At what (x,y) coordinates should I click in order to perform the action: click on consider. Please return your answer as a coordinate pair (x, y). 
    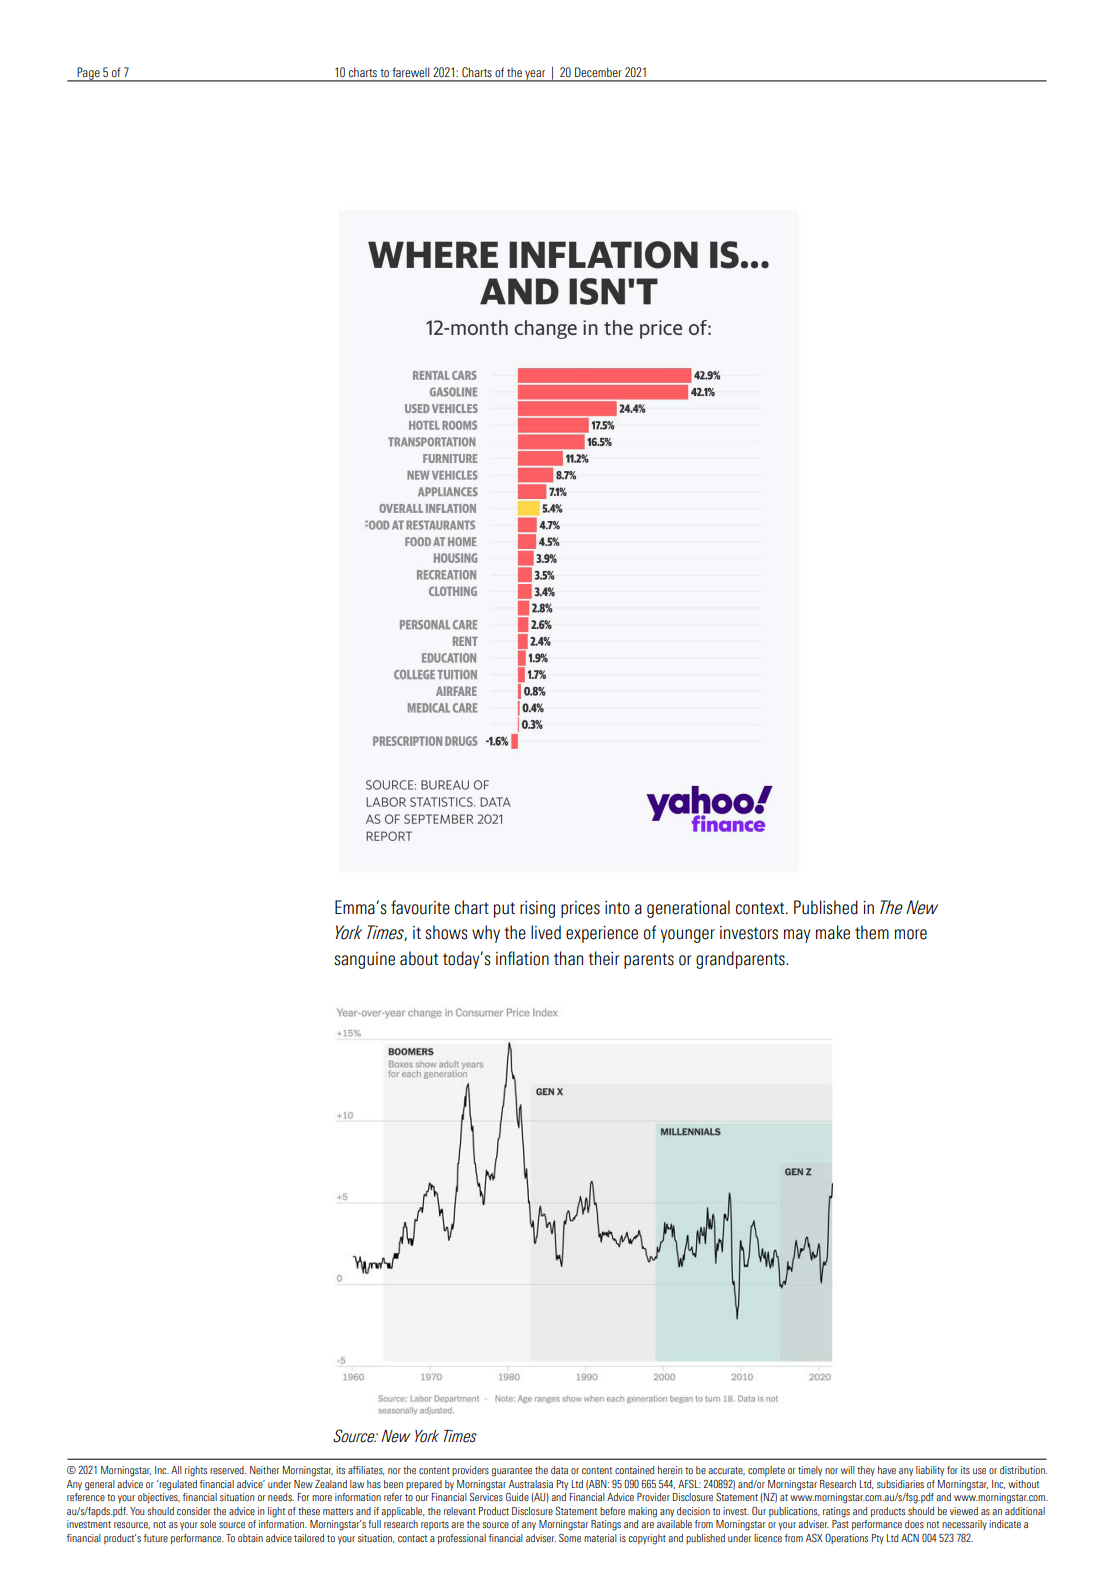
    Looking at the image, I should click on (194, 1511).
